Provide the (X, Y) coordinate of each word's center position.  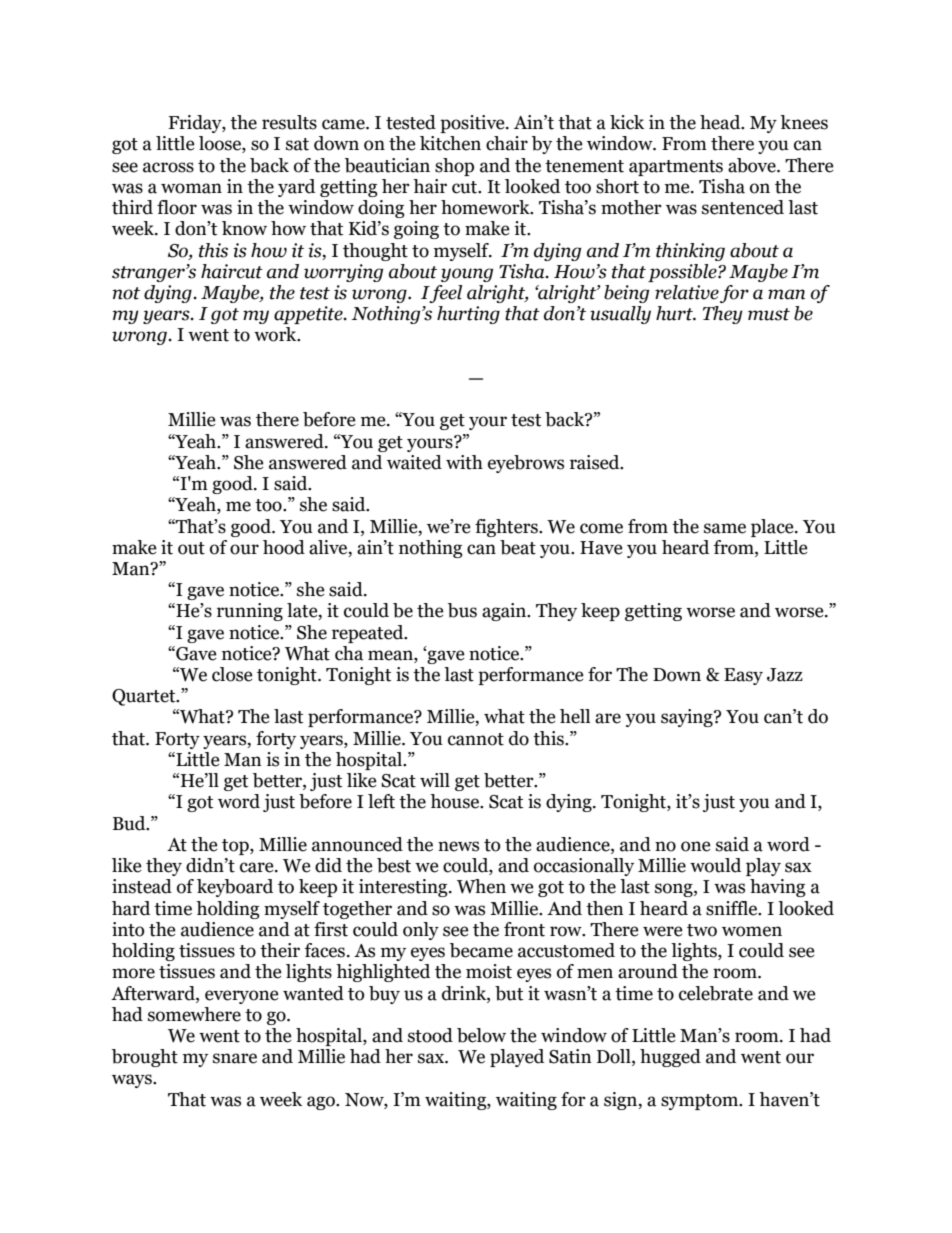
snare (235, 1058)
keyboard (235, 888)
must (769, 314)
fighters (507, 528)
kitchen (450, 143)
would (715, 865)
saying (688, 718)
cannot (476, 739)
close (232, 674)
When (481, 886)
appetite (309, 315)
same (725, 528)
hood (284, 547)
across (168, 167)
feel (445, 294)
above (753, 165)
